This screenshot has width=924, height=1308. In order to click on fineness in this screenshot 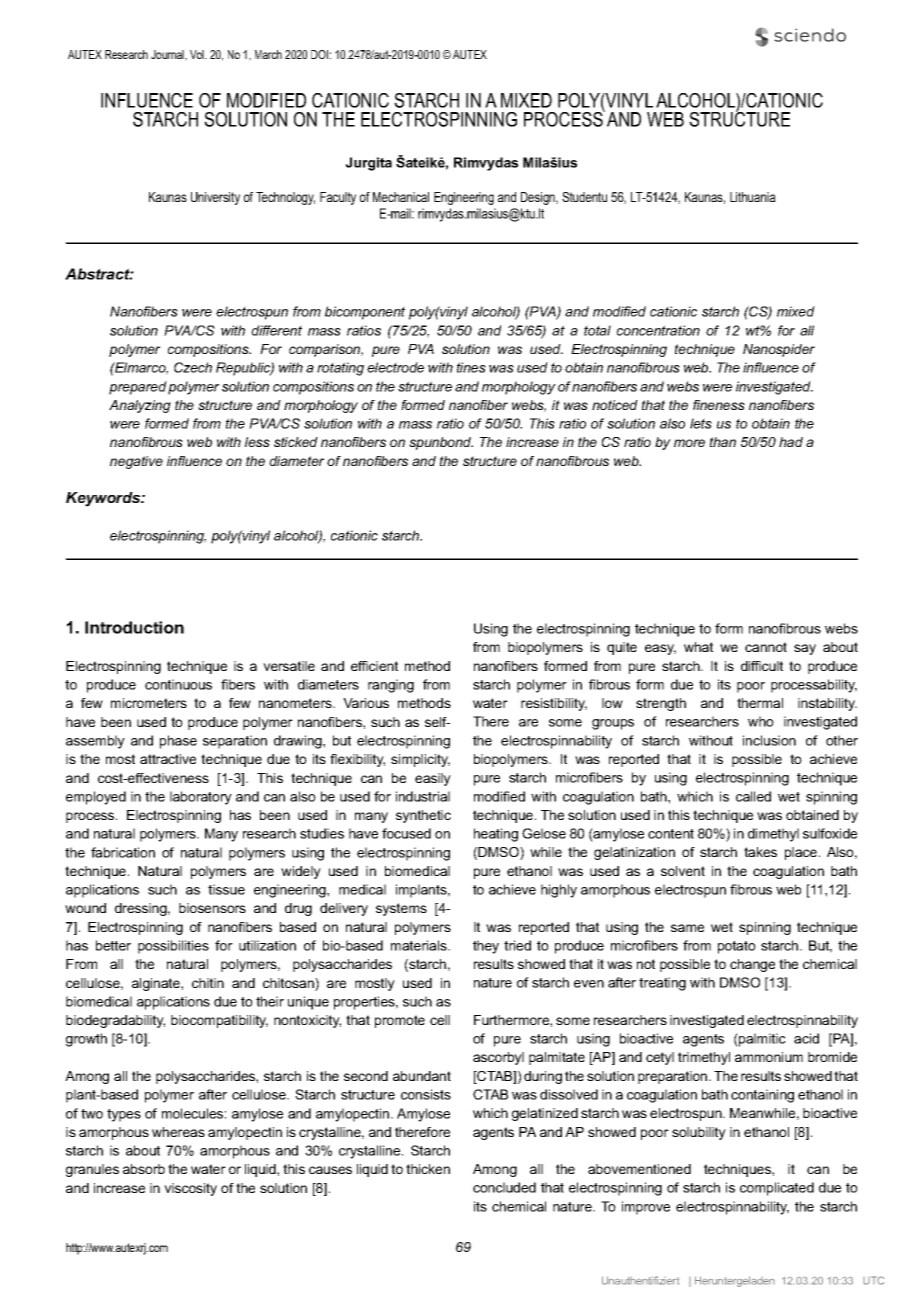, I will do `click(719, 405)`.
